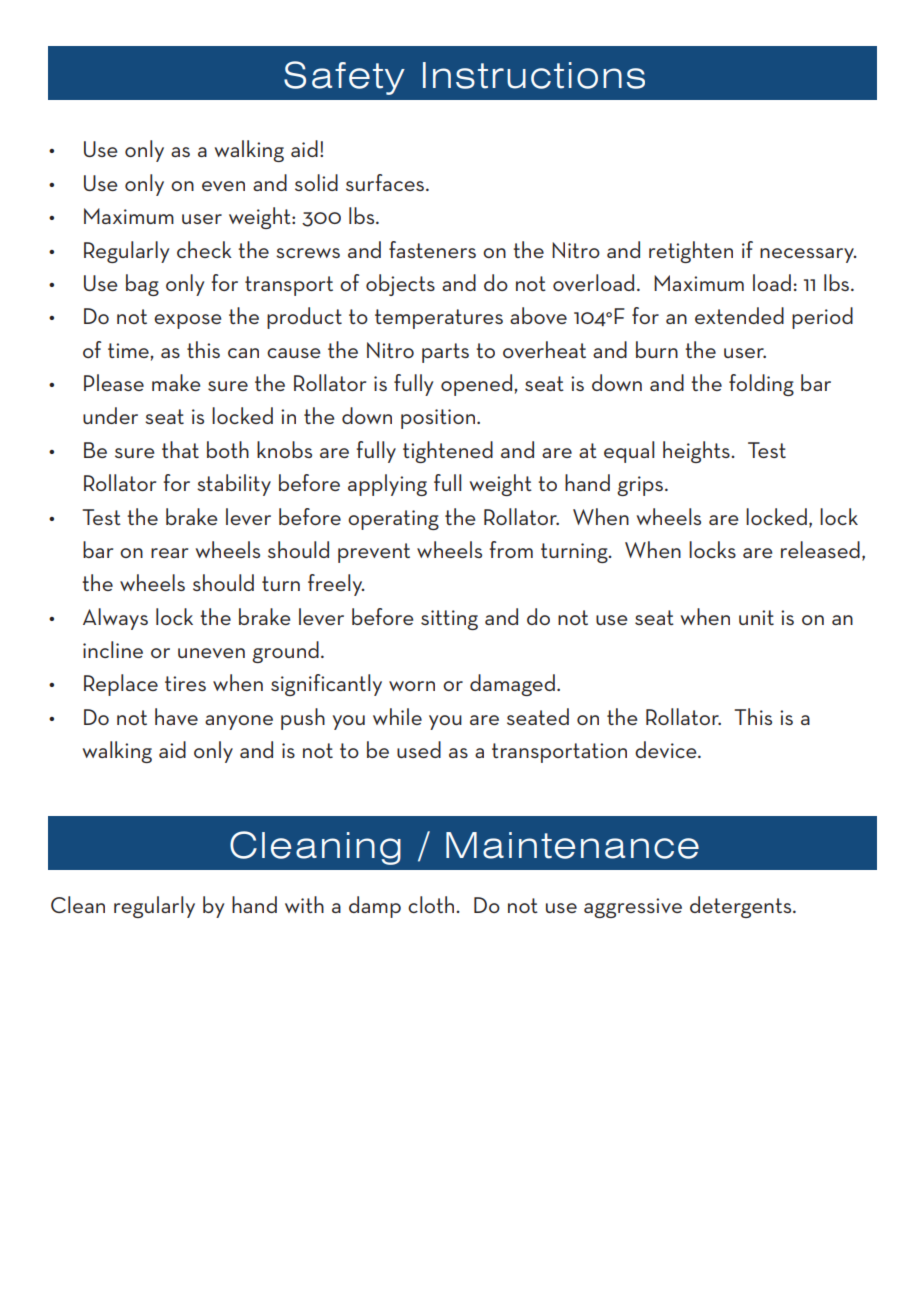  What do you see at coordinates (115, 619) in the document?
I see `Always` at bounding box center [115, 619].
